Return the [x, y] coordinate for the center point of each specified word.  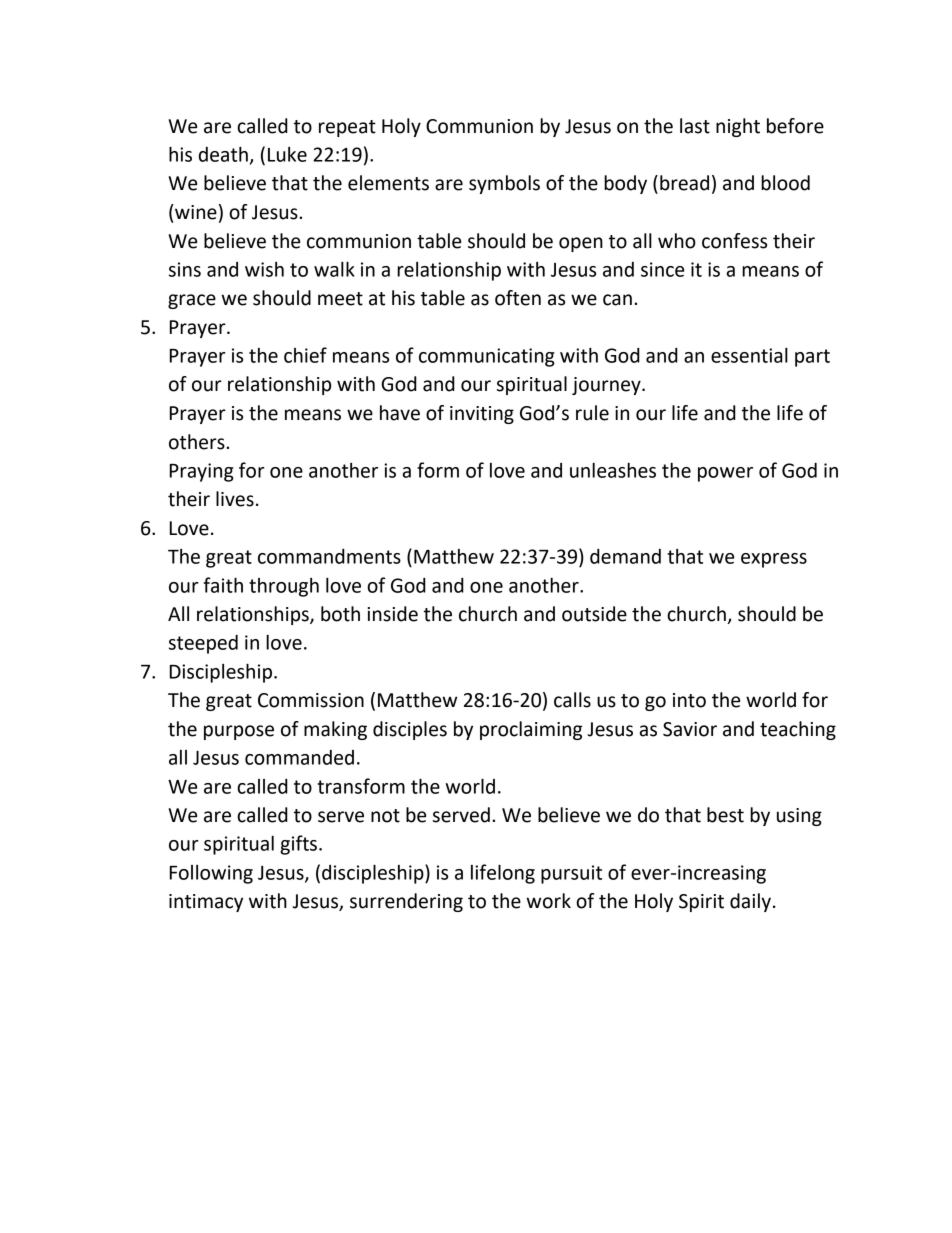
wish [264, 269]
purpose [239, 732]
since [662, 269]
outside [594, 614]
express [774, 560]
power [725, 474]
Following [211, 874]
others [198, 442]
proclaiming [531, 730]
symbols [504, 184]
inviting [482, 415]
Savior [690, 729]
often [518, 298]
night [738, 127]
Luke [287, 154]
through [284, 587]
